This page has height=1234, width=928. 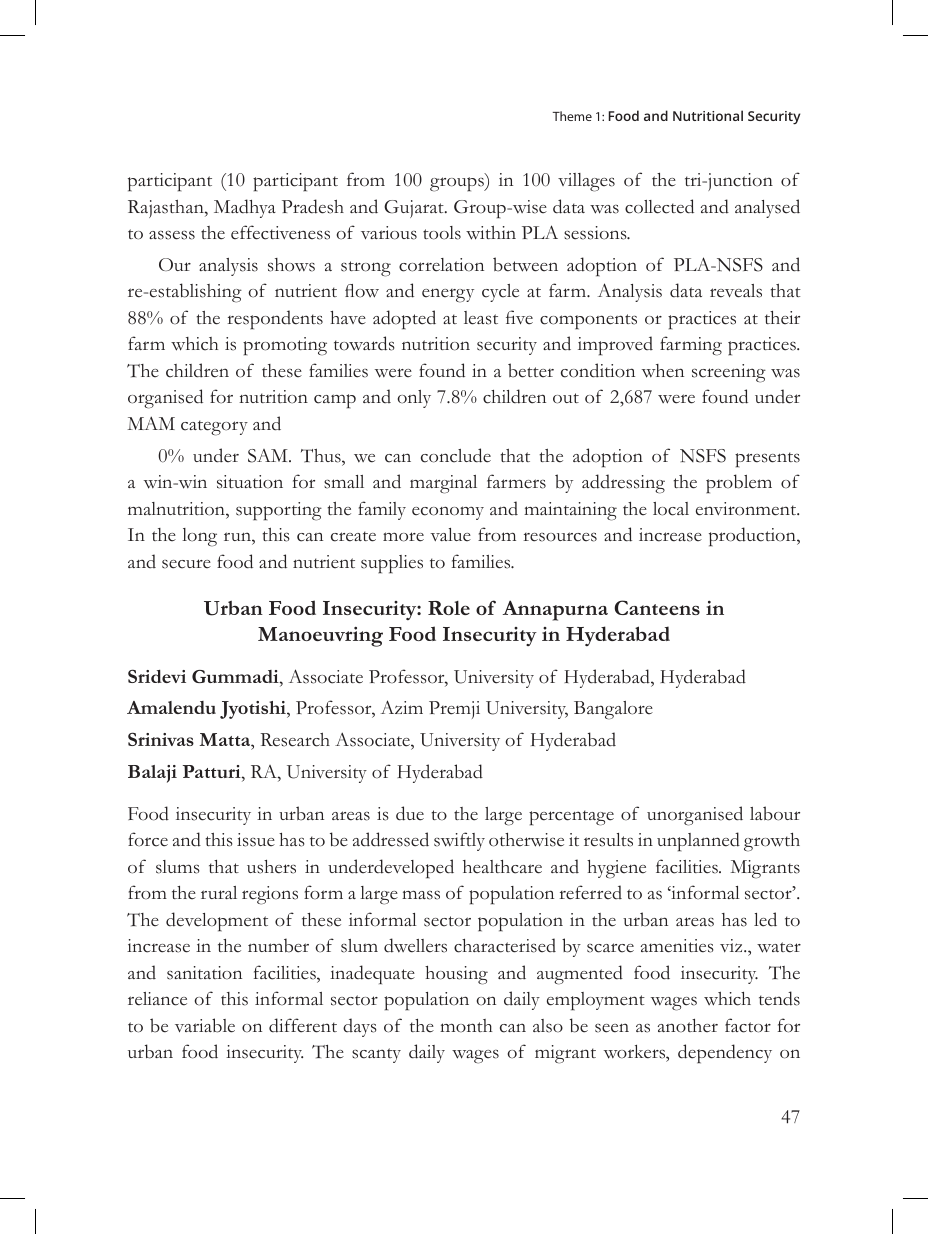 What do you see at coordinates (415, 209) in the page?
I see `Gujarat` at bounding box center [415, 209].
